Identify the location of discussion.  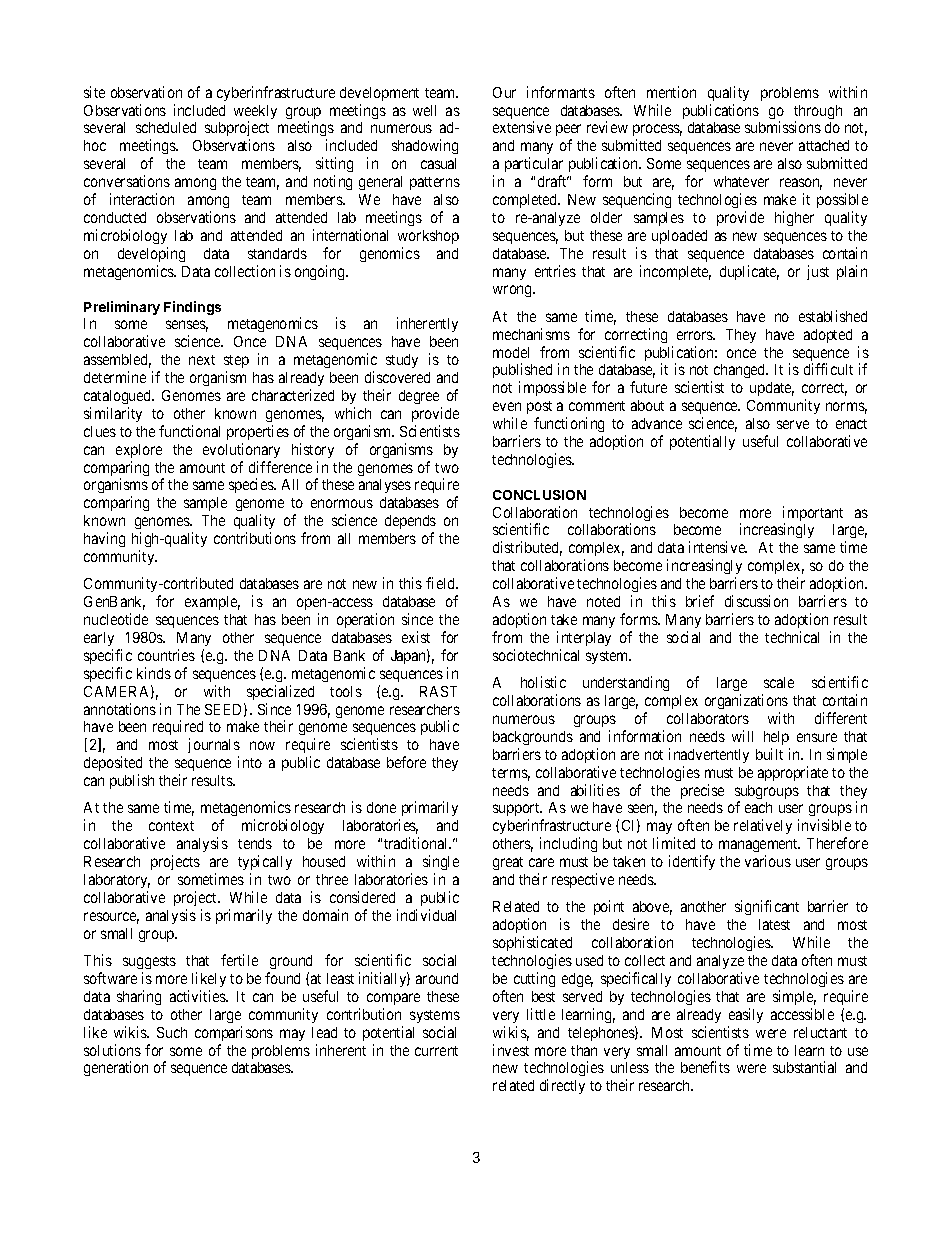
(756, 601).
